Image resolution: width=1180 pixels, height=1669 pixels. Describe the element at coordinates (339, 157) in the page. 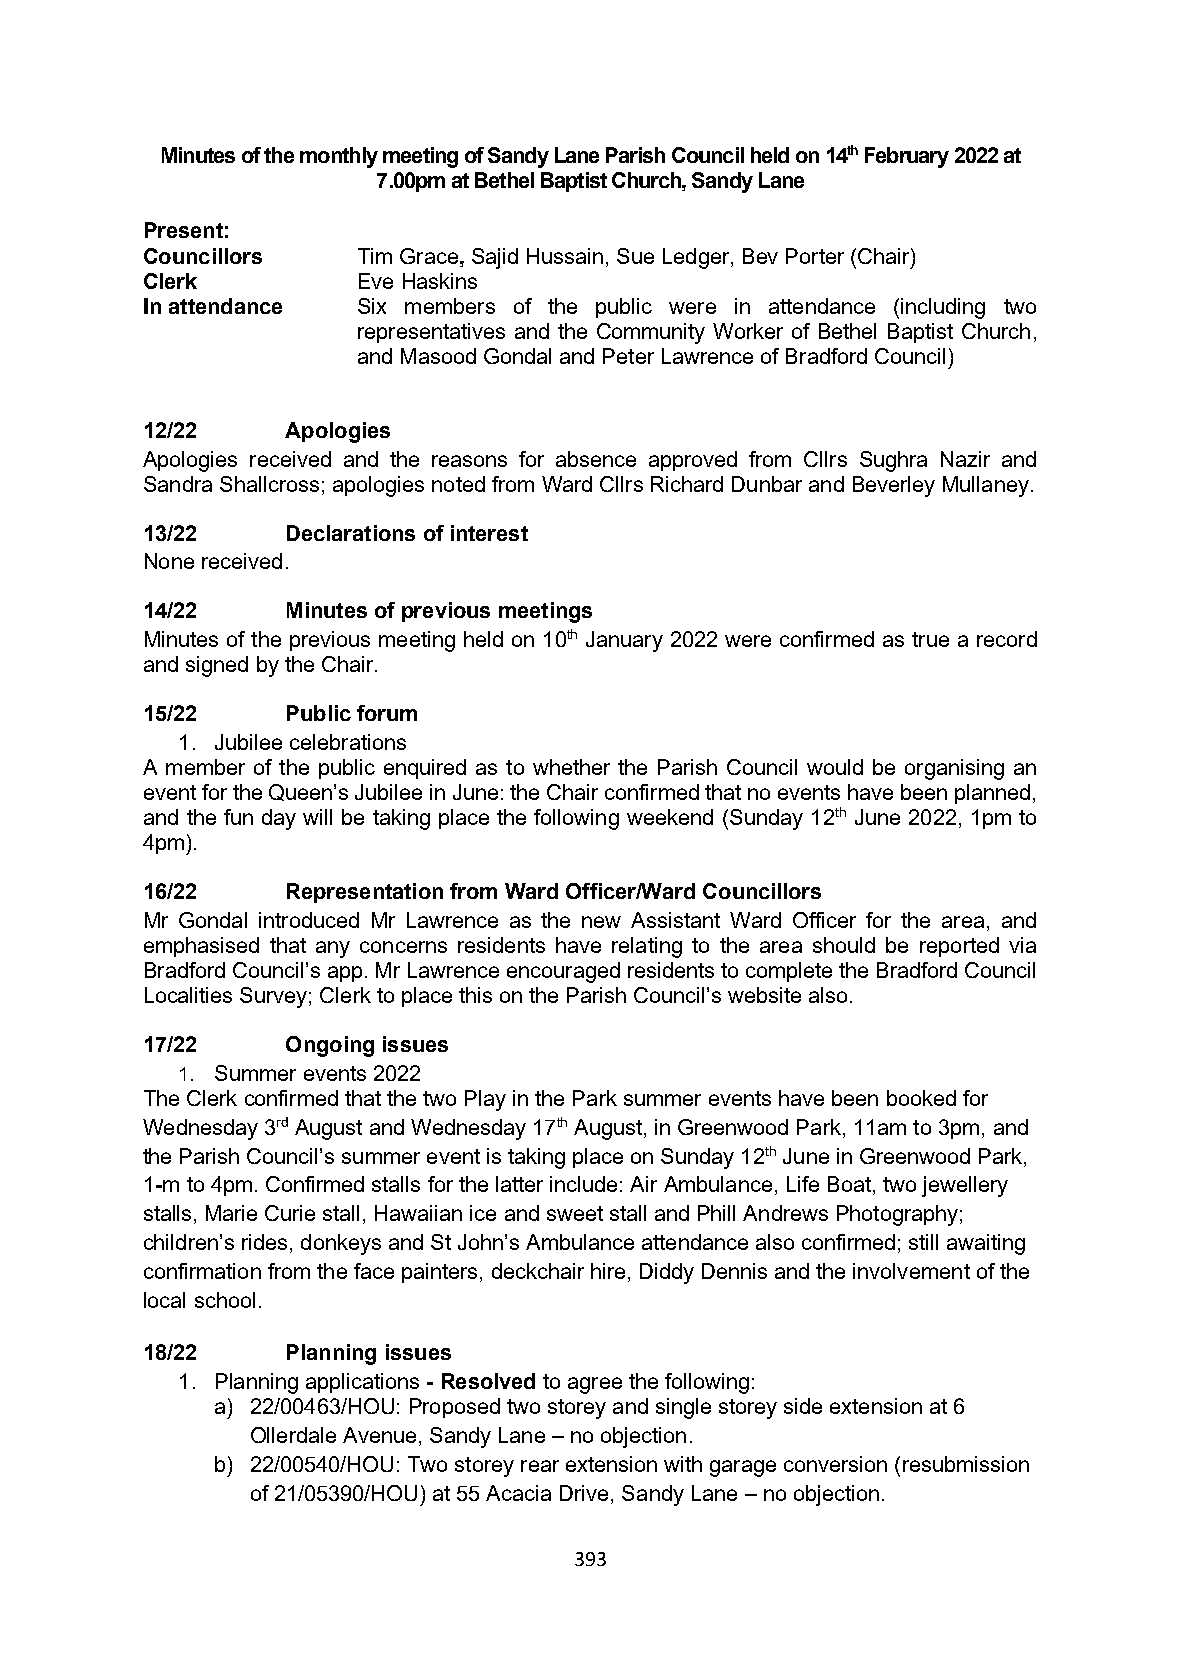

I see `monthly` at that location.
